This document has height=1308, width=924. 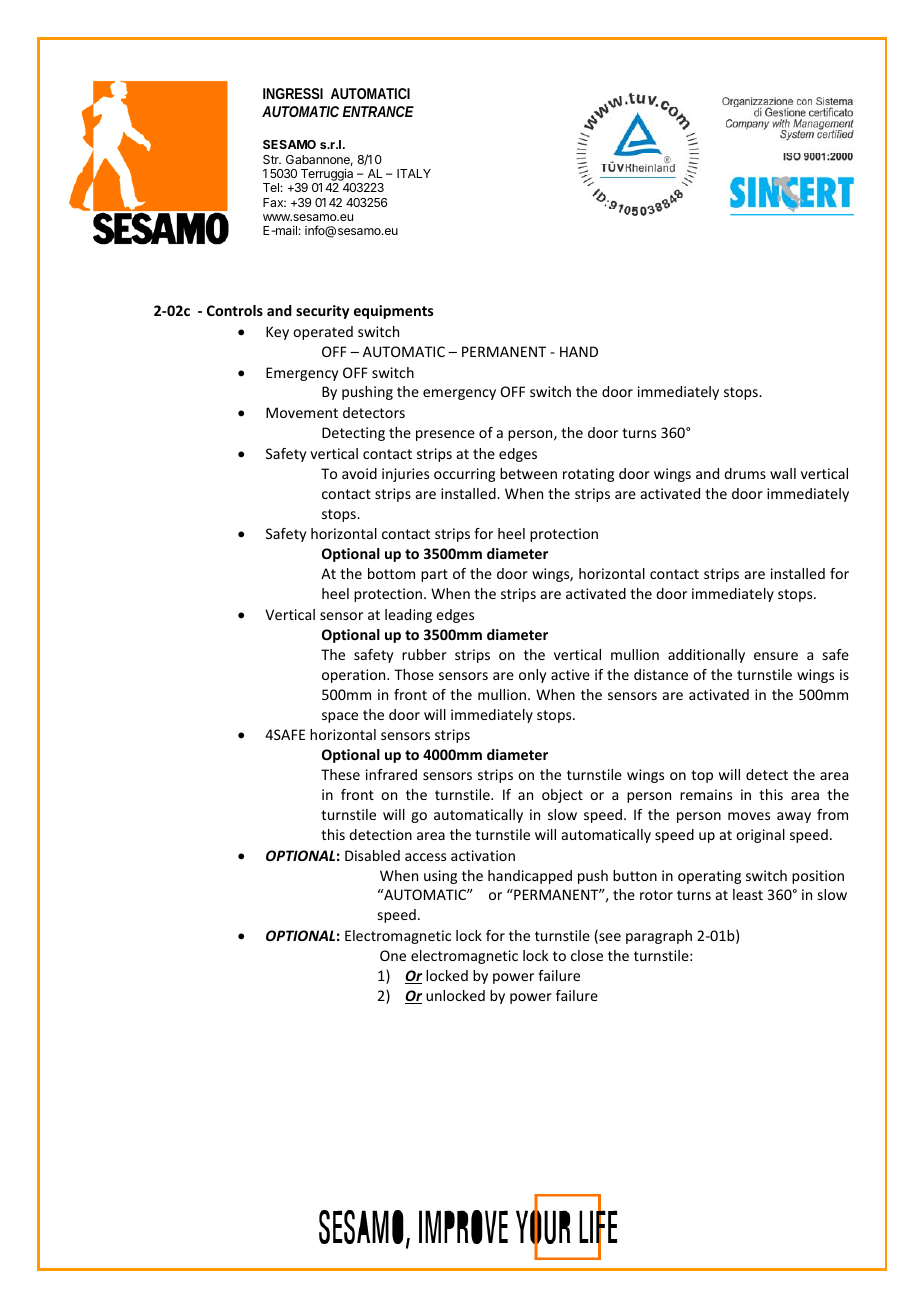 What do you see at coordinates (532, 676) in the document?
I see `only` at bounding box center [532, 676].
